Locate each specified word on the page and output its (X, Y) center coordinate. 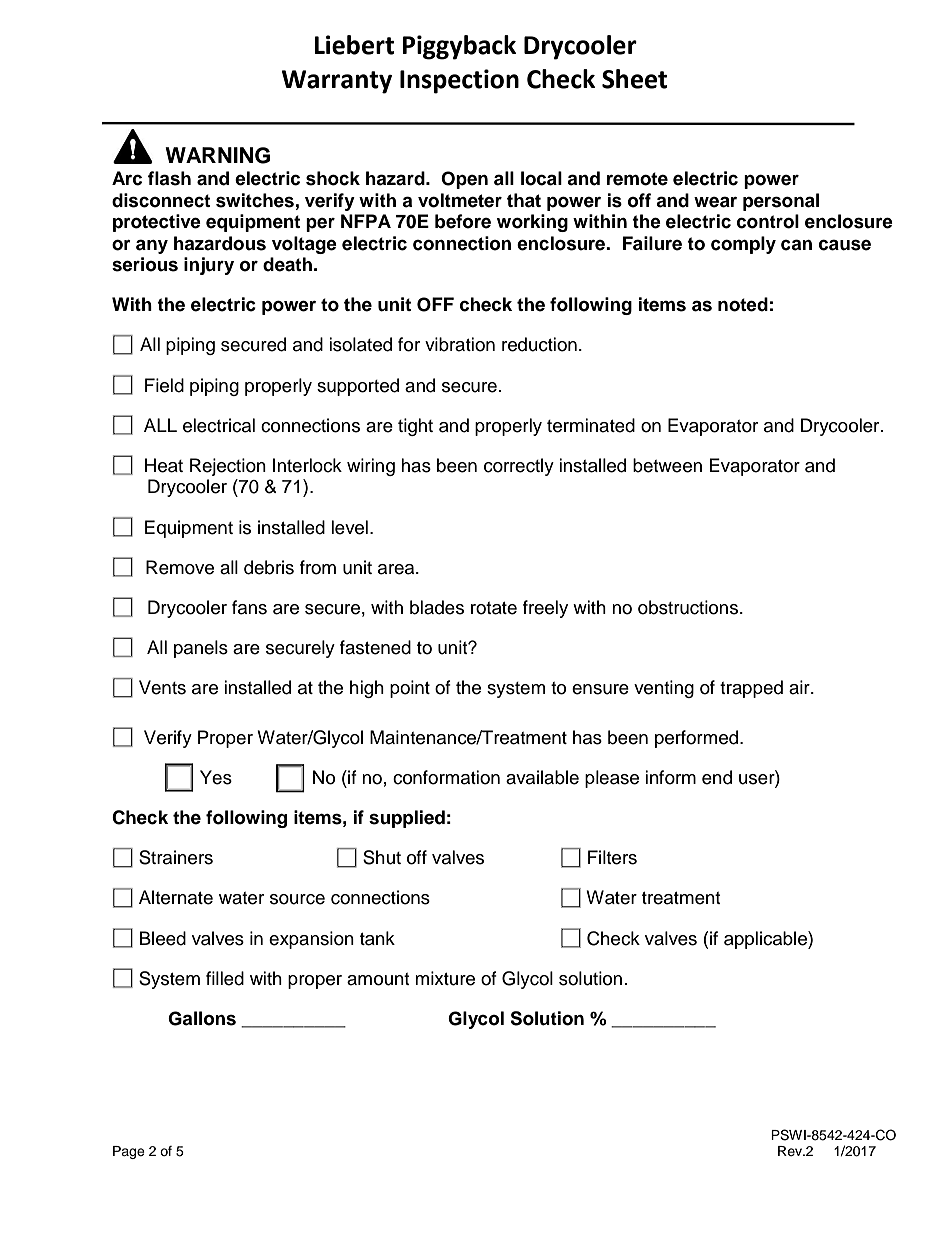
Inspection (459, 81)
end (717, 777)
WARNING (217, 155)
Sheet (634, 79)
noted (743, 304)
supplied (407, 819)
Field (164, 385)
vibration (460, 344)
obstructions (688, 607)
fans (249, 607)
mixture (445, 978)
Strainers (176, 857)
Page (129, 1152)
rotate (494, 608)
